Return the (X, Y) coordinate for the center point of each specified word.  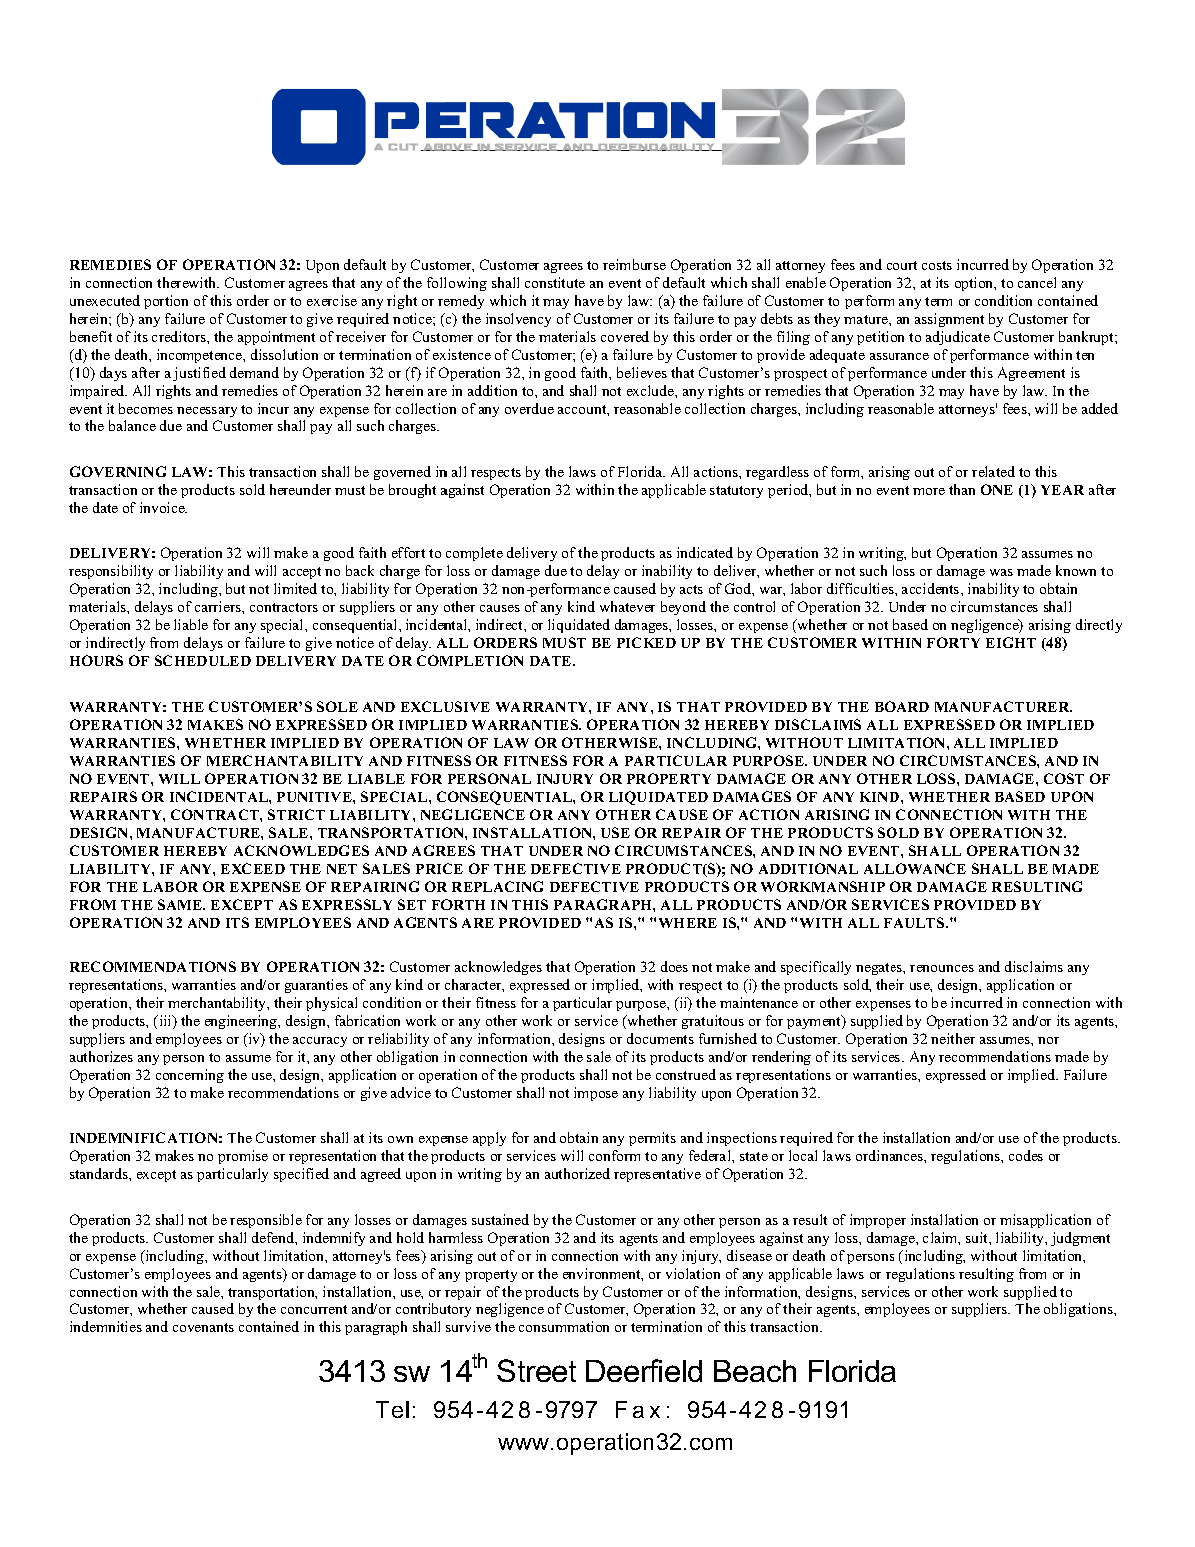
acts (691, 589)
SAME (181, 904)
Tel (392, 1409)
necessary (207, 412)
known (1076, 570)
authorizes (101, 1056)
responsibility (111, 572)
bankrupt (1087, 338)
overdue (529, 408)
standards (100, 1173)
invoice (163, 507)
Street (536, 1370)
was (1001, 572)
